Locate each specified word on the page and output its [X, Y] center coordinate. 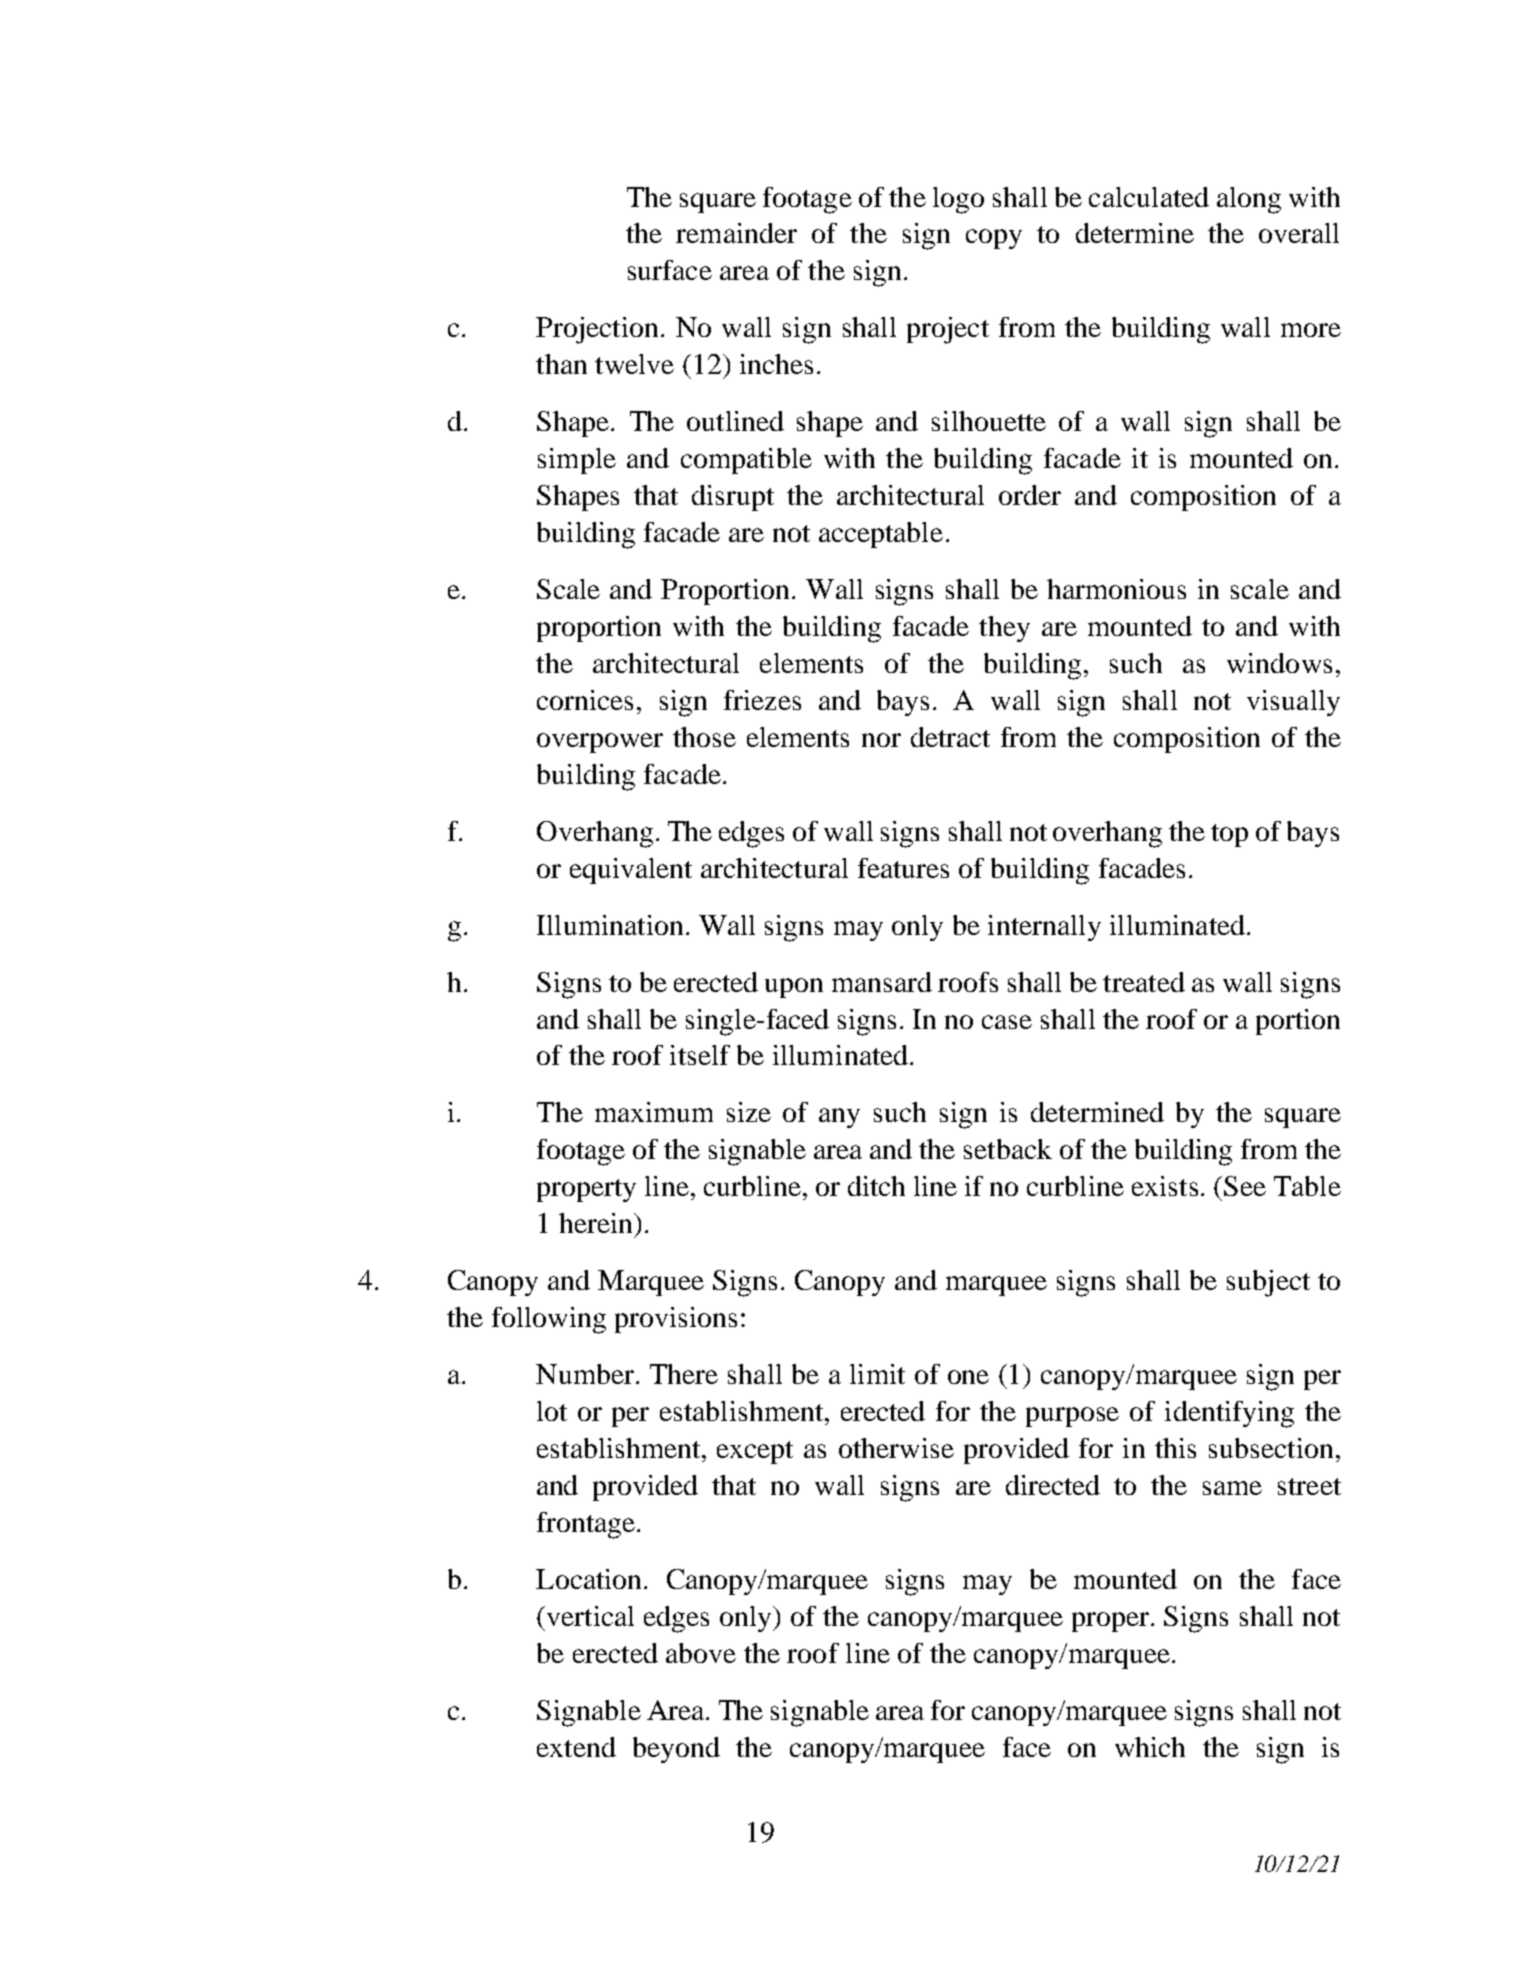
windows [1279, 663]
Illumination [610, 925]
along [1249, 200]
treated [1144, 982]
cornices [585, 700]
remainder [736, 233]
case [1007, 1022]
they [1004, 629]
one [968, 1377]
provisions [676, 1320]
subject [1268, 1283]
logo [958, 200]
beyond [676, 1750]
